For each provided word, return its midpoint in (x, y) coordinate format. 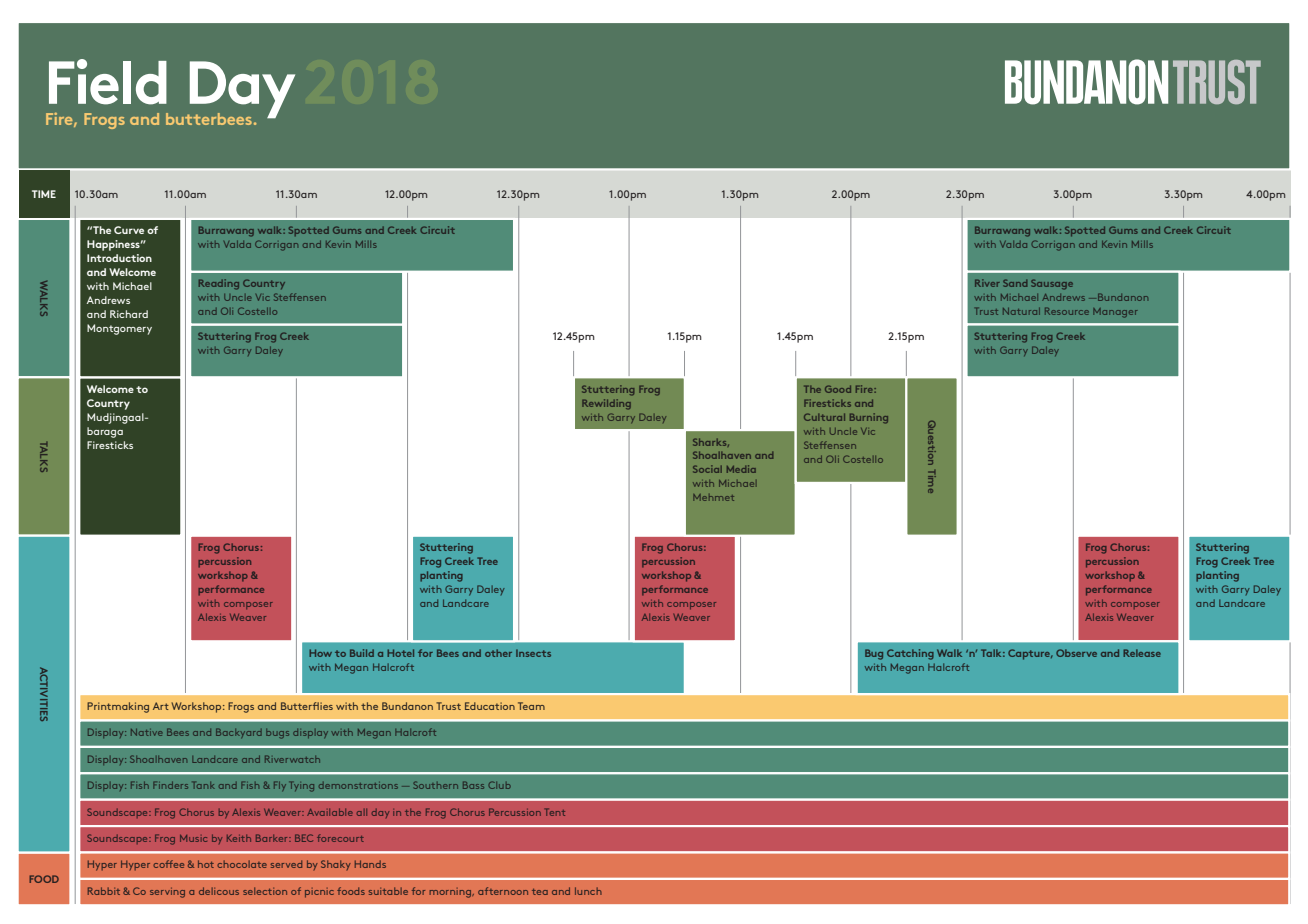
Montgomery (119, 329)
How (320, 653)
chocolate (242, 864)
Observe (1076, 653)
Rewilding (606, 404)
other (498, 653)
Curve (129, 230)
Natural (1021, 311)
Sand (1015, 283)
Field (108, 82)
